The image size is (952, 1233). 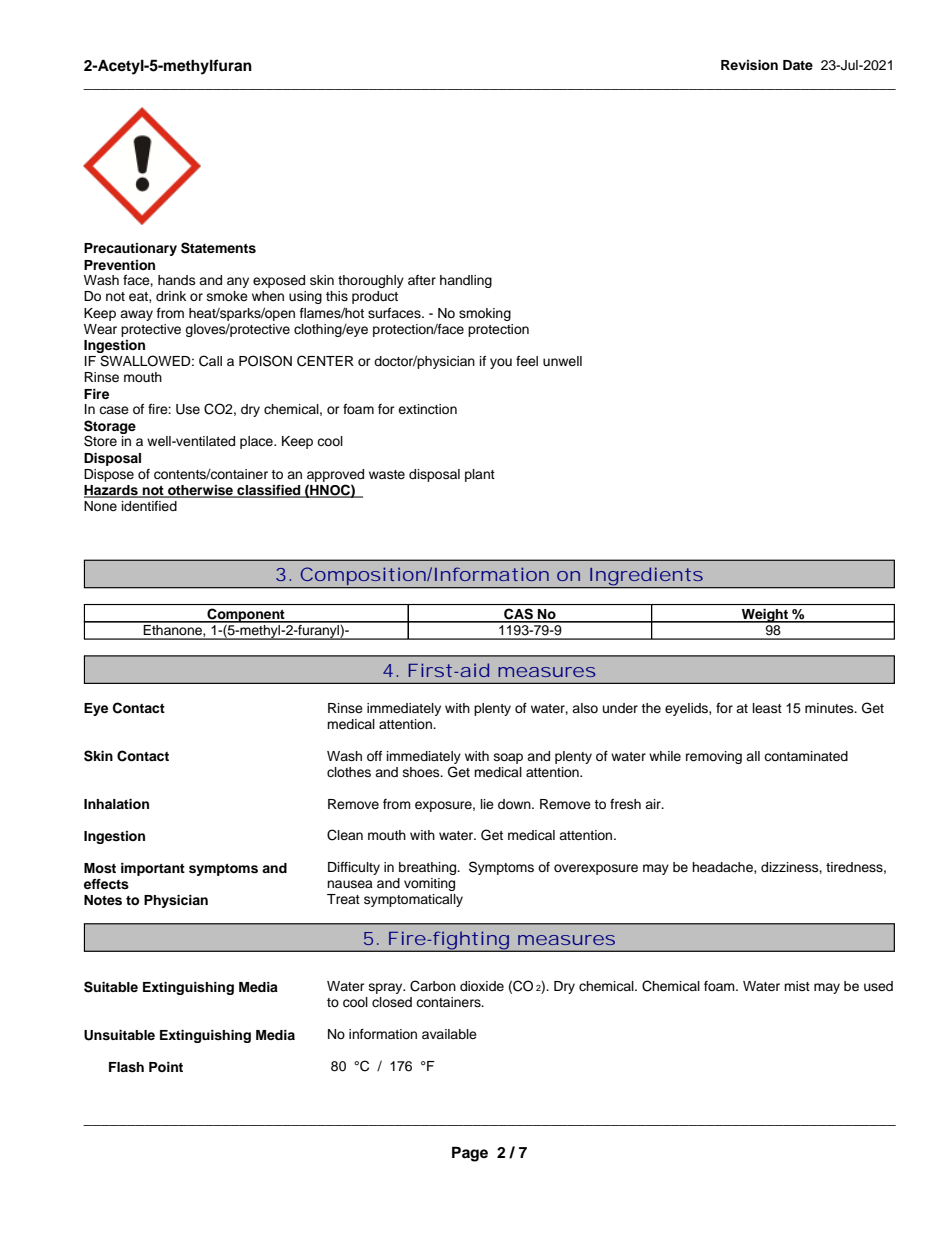 I want to click on otherwise, so click(x=201, y=491).
